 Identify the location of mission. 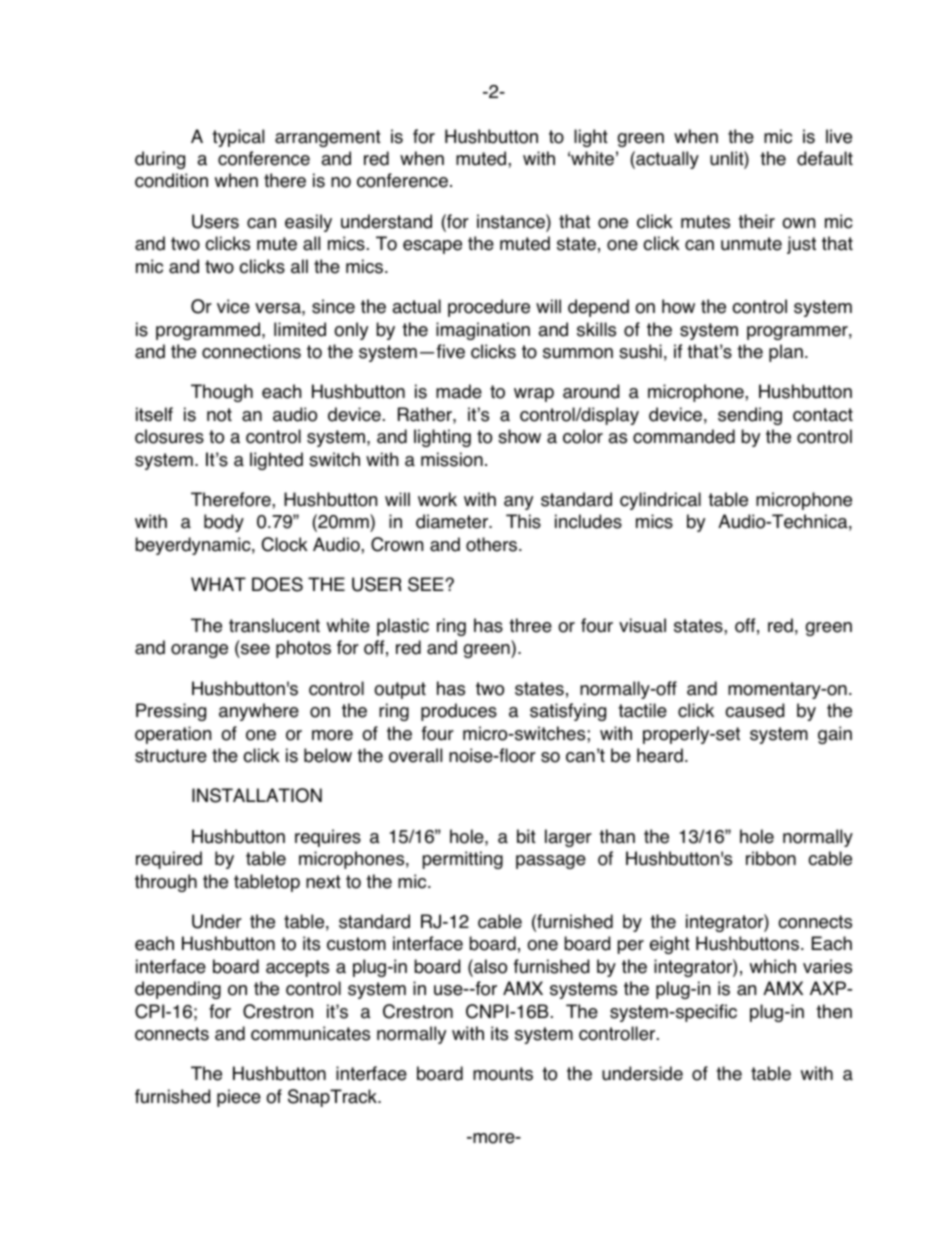
(452, 459).
